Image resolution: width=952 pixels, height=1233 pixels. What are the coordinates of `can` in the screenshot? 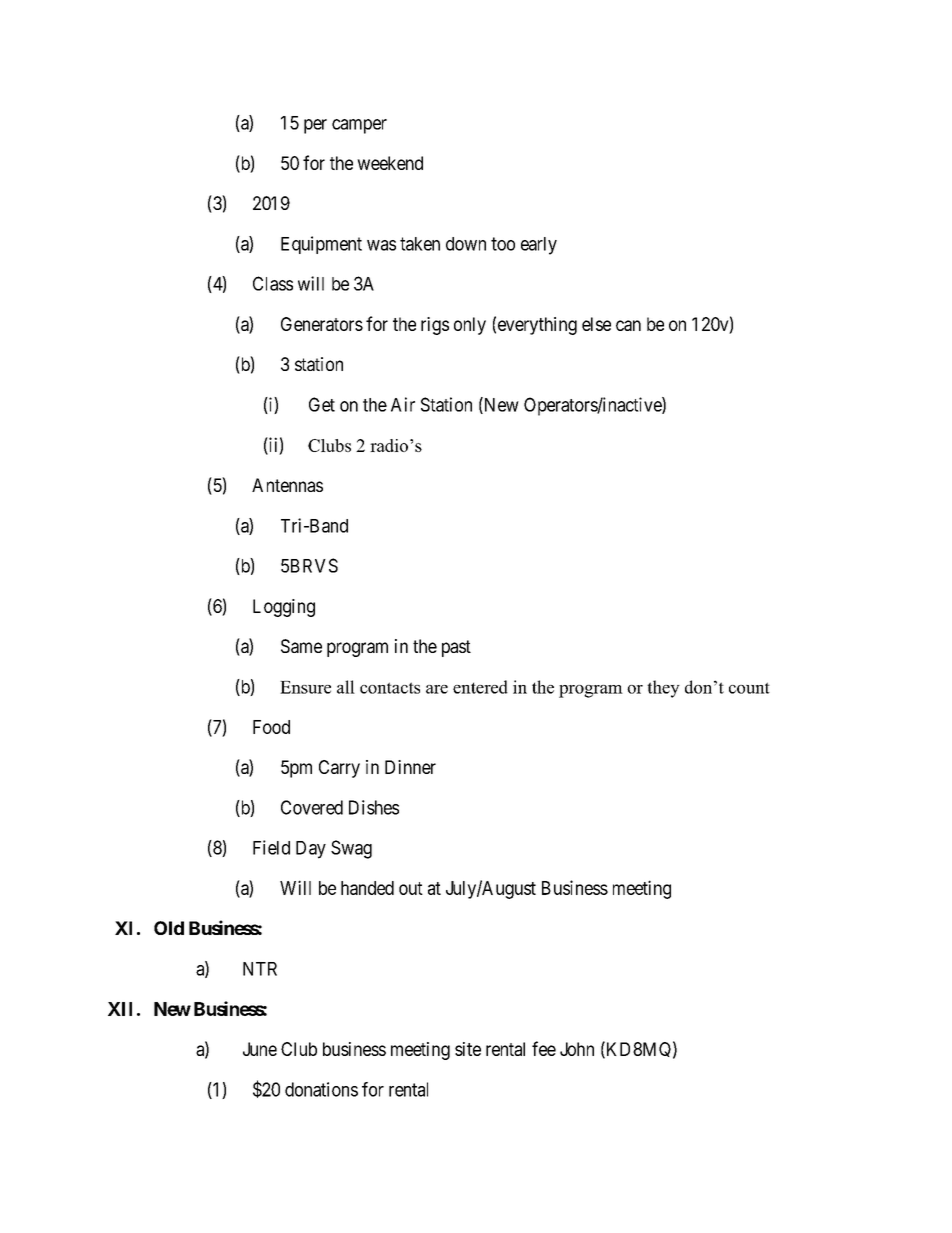 It's located at (628, 325).
